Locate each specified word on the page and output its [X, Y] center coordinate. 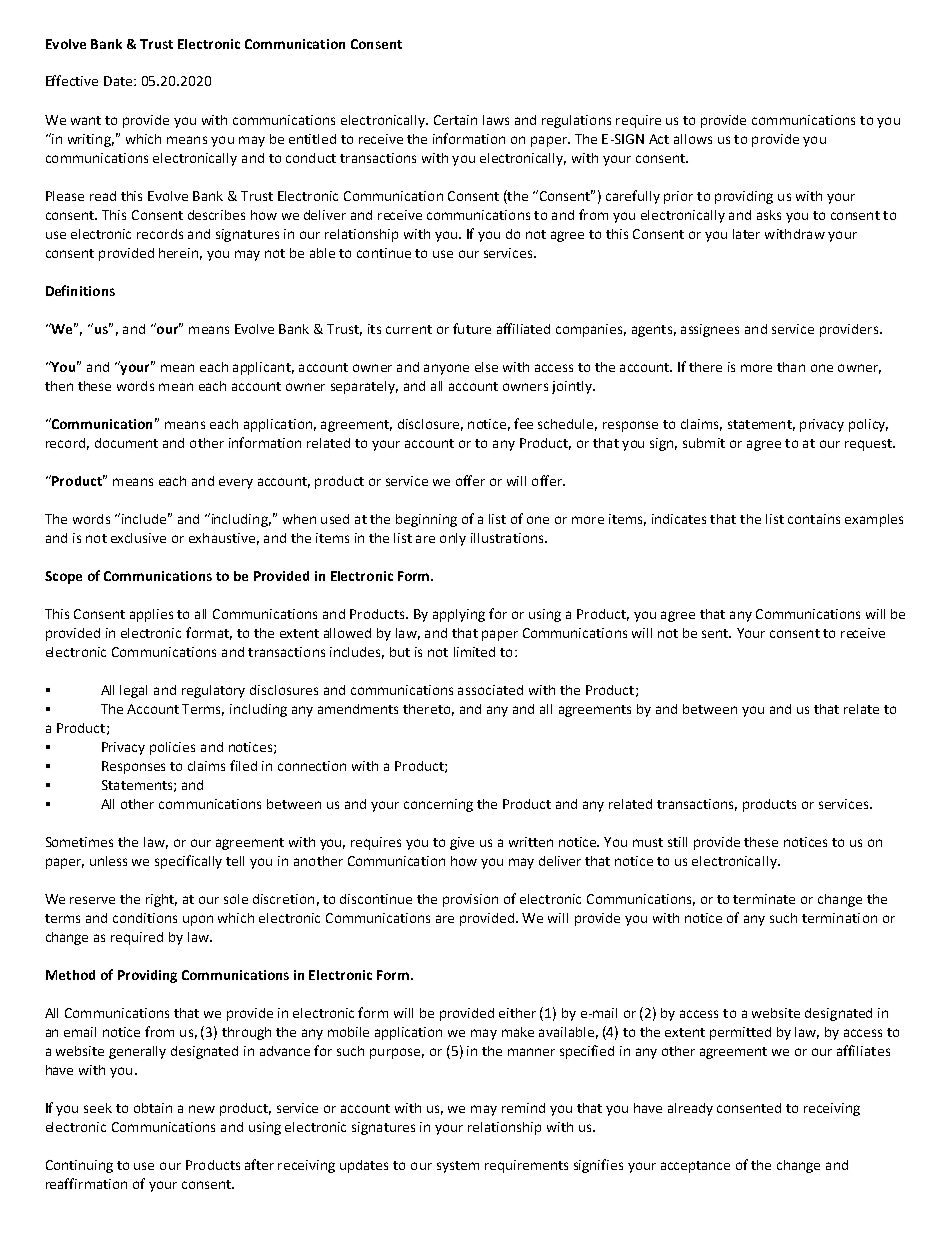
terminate [764, 899]
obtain [153, 1108]
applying [459, 615]
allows [693, 139]
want [86, 120]
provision [470, 900]
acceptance [695, 1167]
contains [814, 519]
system [458, 1167]
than [791, 367]
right [161, 900]
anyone [446, 369]
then [59, 386]
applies [151, 615]
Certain [455, 120]
